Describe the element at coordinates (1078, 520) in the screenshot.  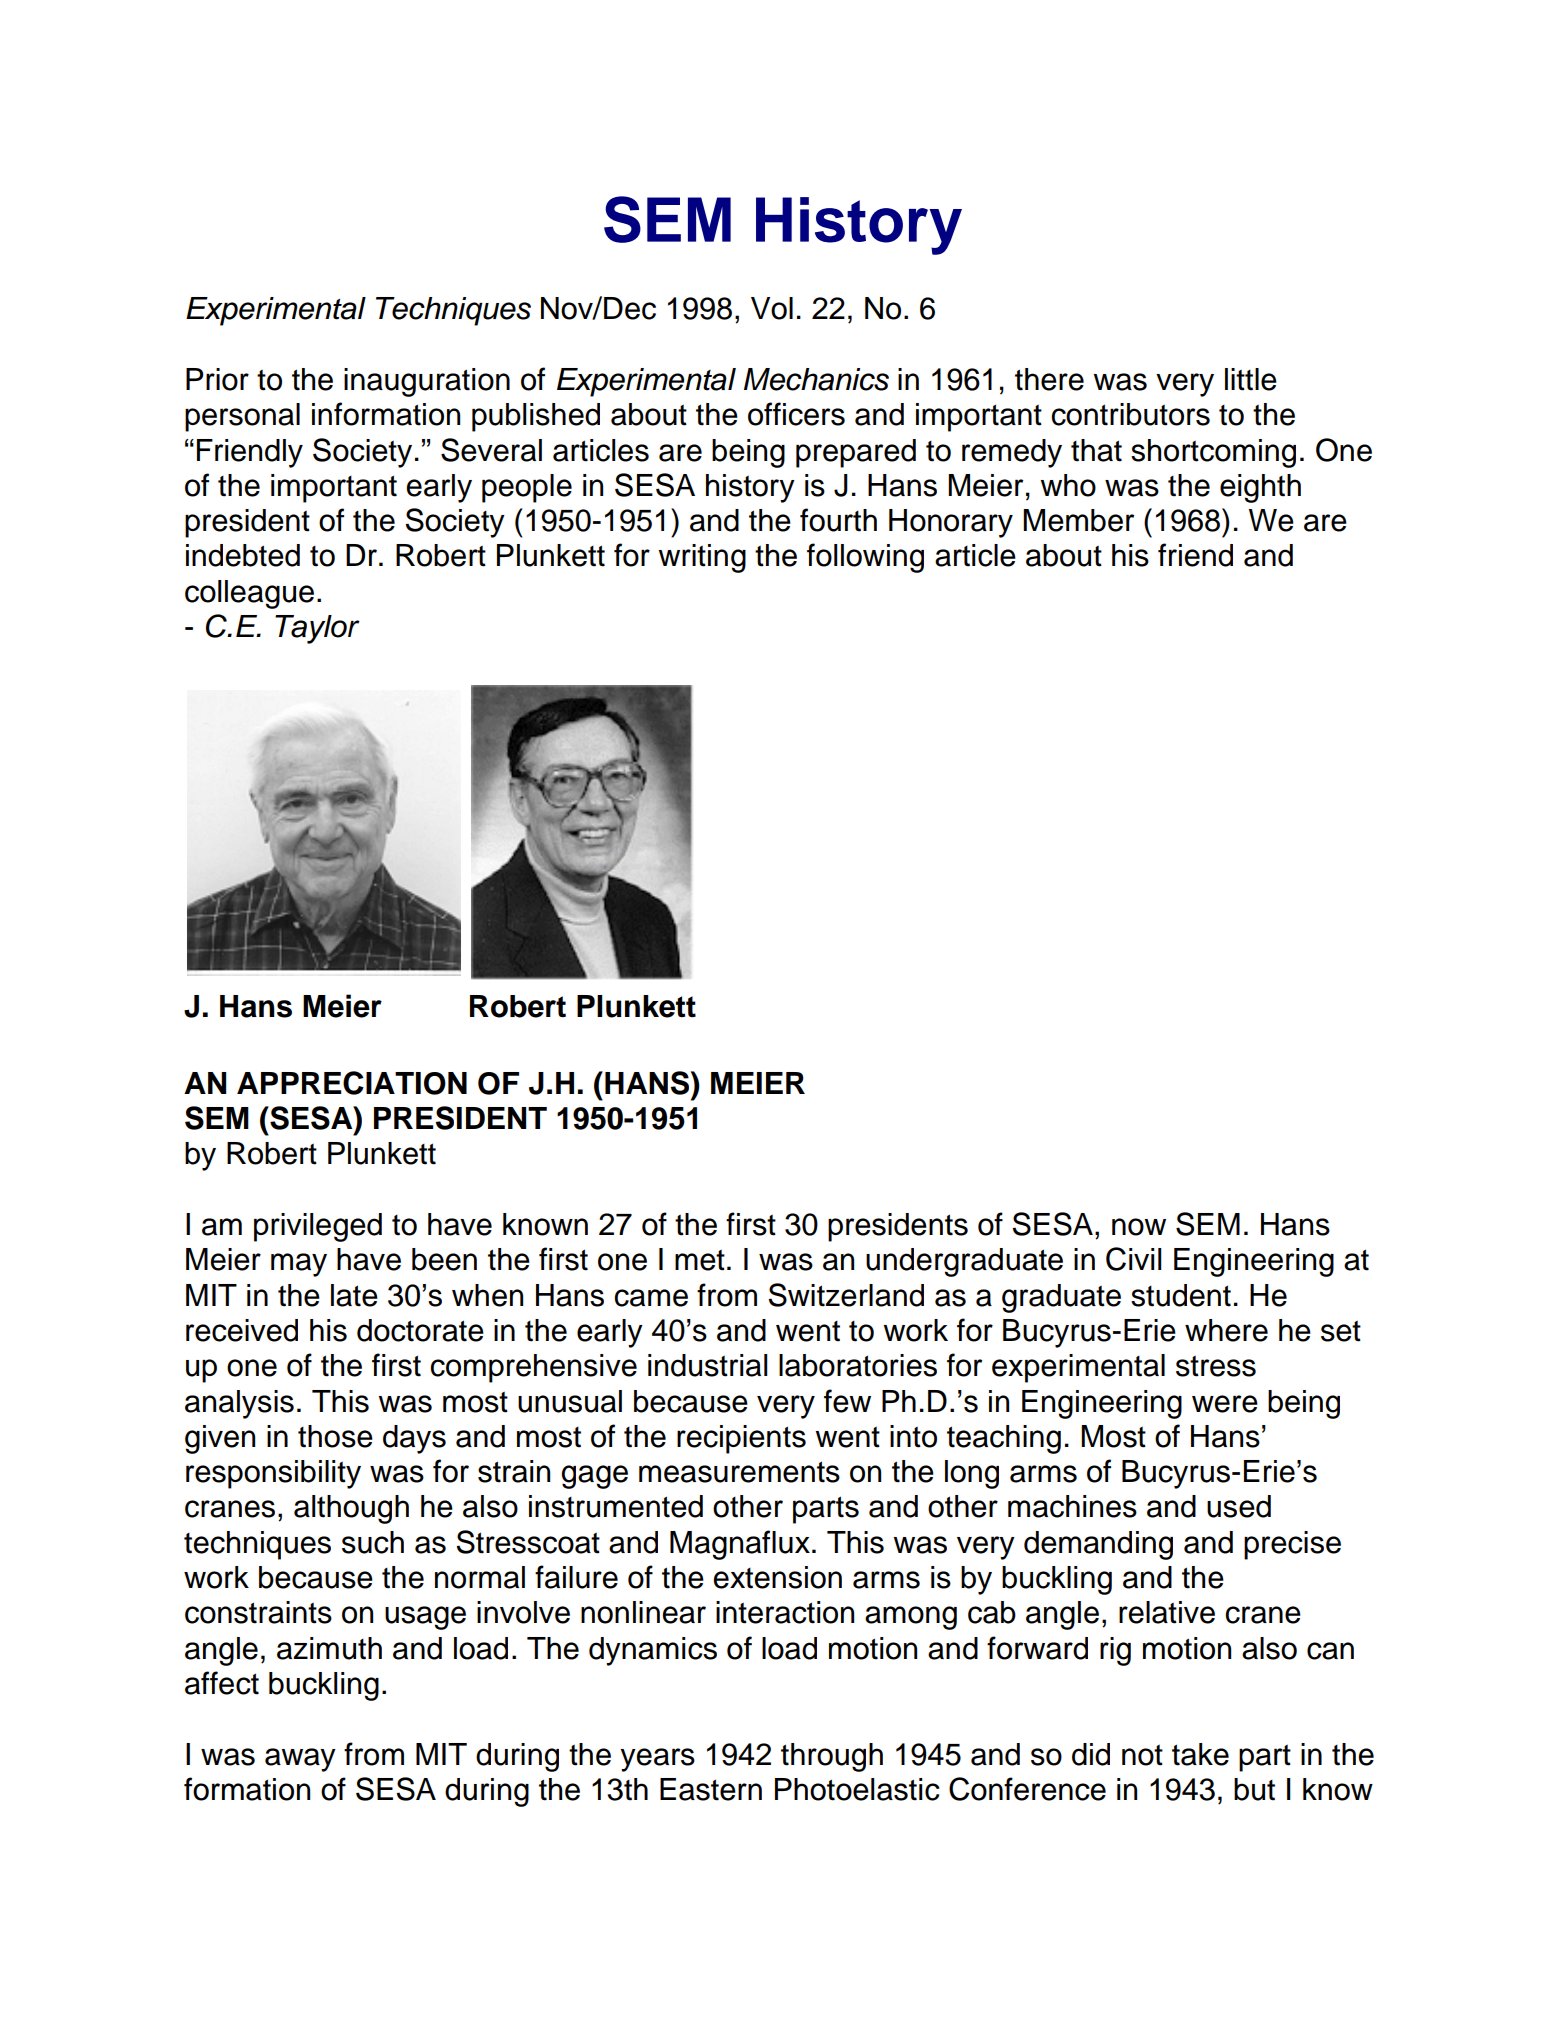
I see `Member` at that location.
